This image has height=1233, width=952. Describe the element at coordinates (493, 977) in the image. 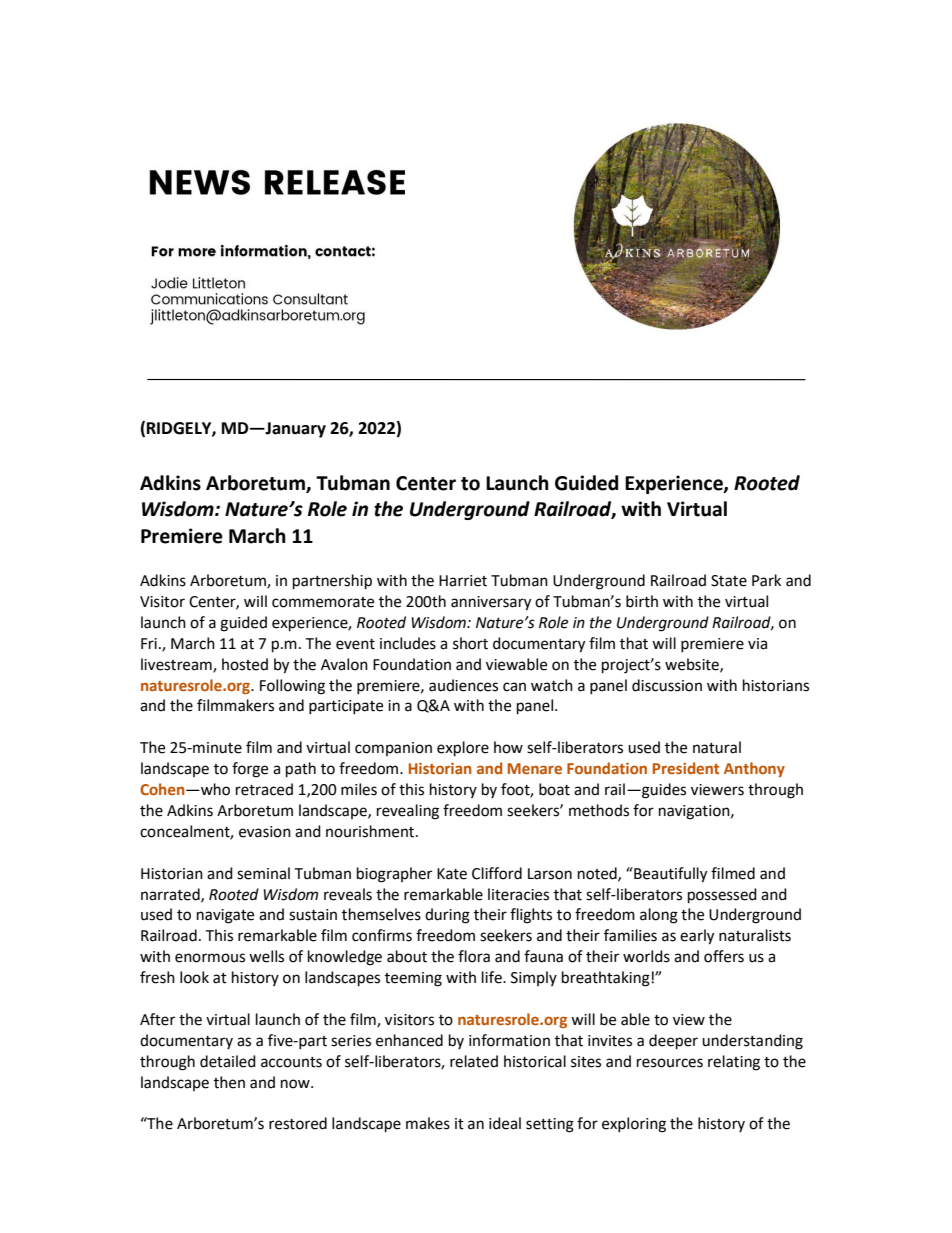

I see `life` at that location.
